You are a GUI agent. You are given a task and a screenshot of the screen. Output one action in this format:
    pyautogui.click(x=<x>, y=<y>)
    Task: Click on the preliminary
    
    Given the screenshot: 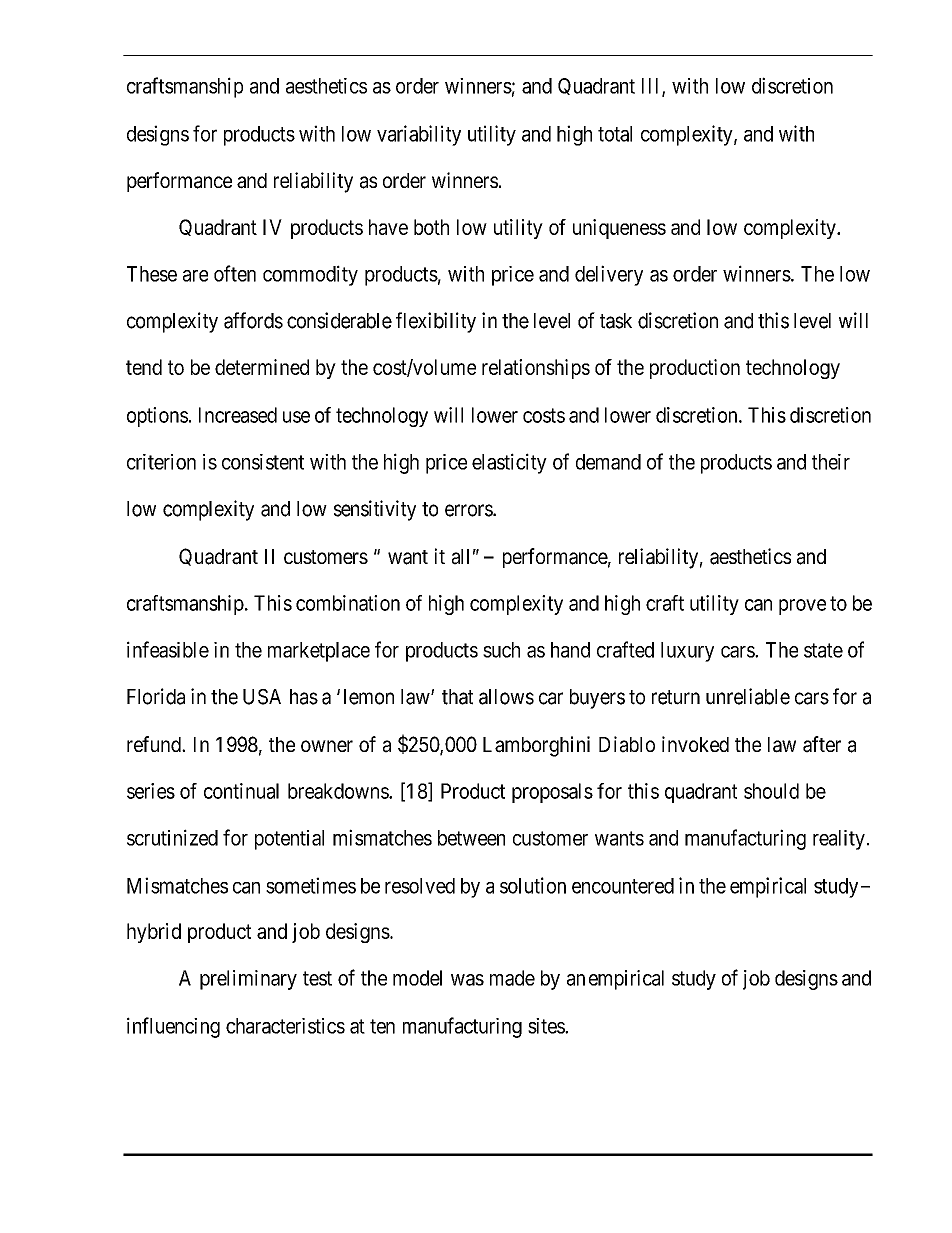 What is the action you would take?
    pyautogui.click(x=248, y=980)
